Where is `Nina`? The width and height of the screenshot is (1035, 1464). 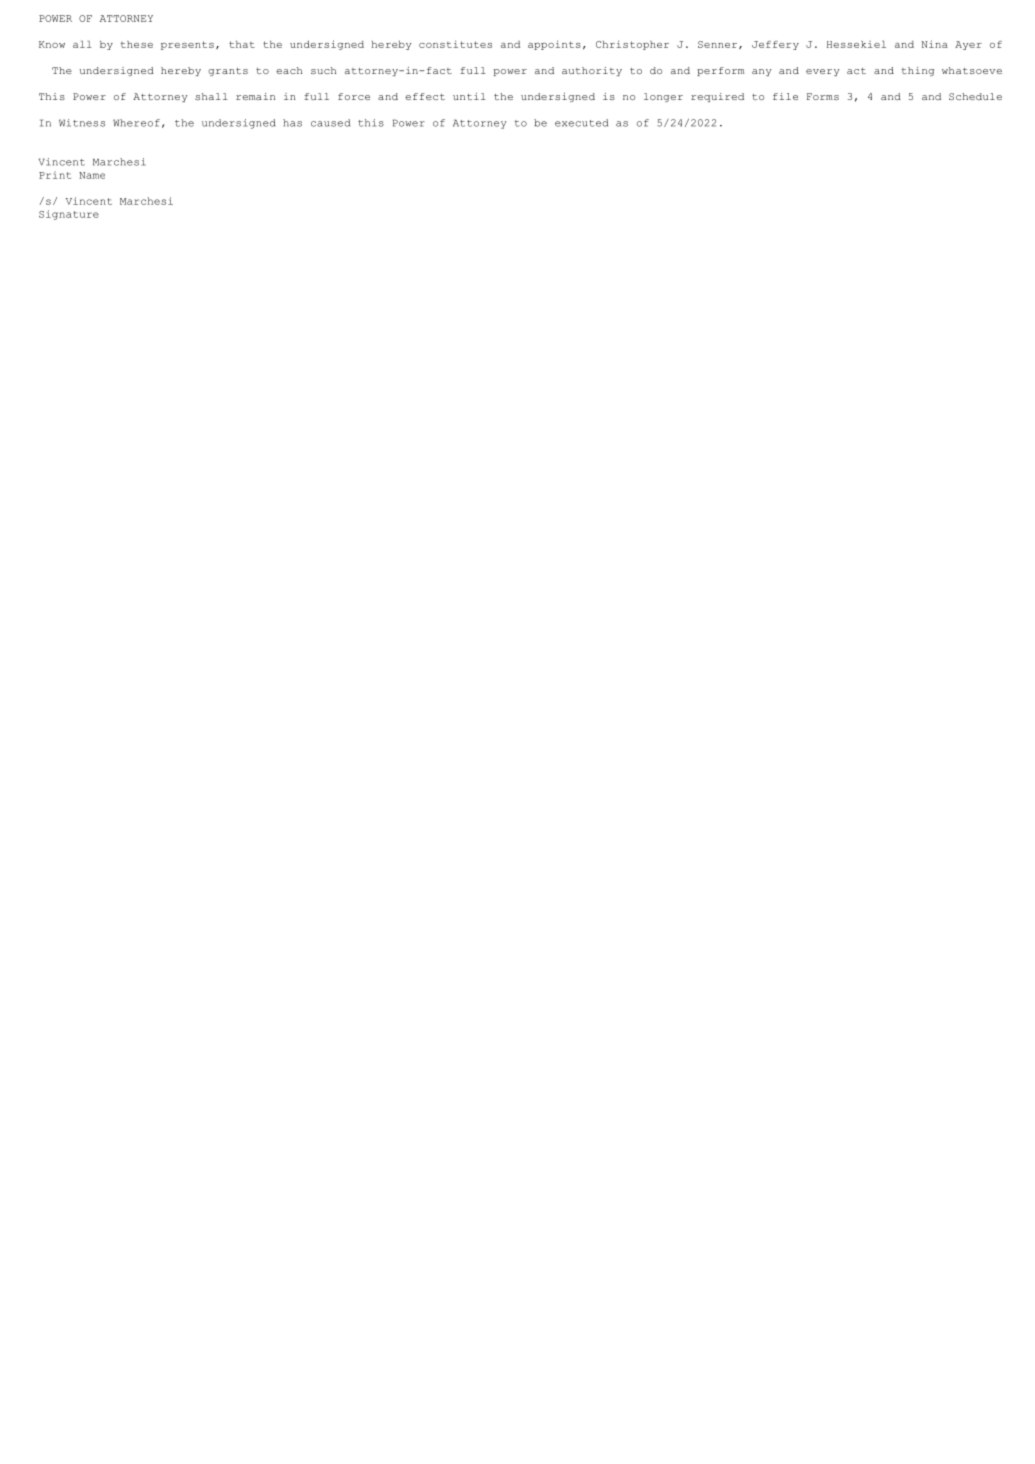 Nina is located at coordinates (934, 44).
